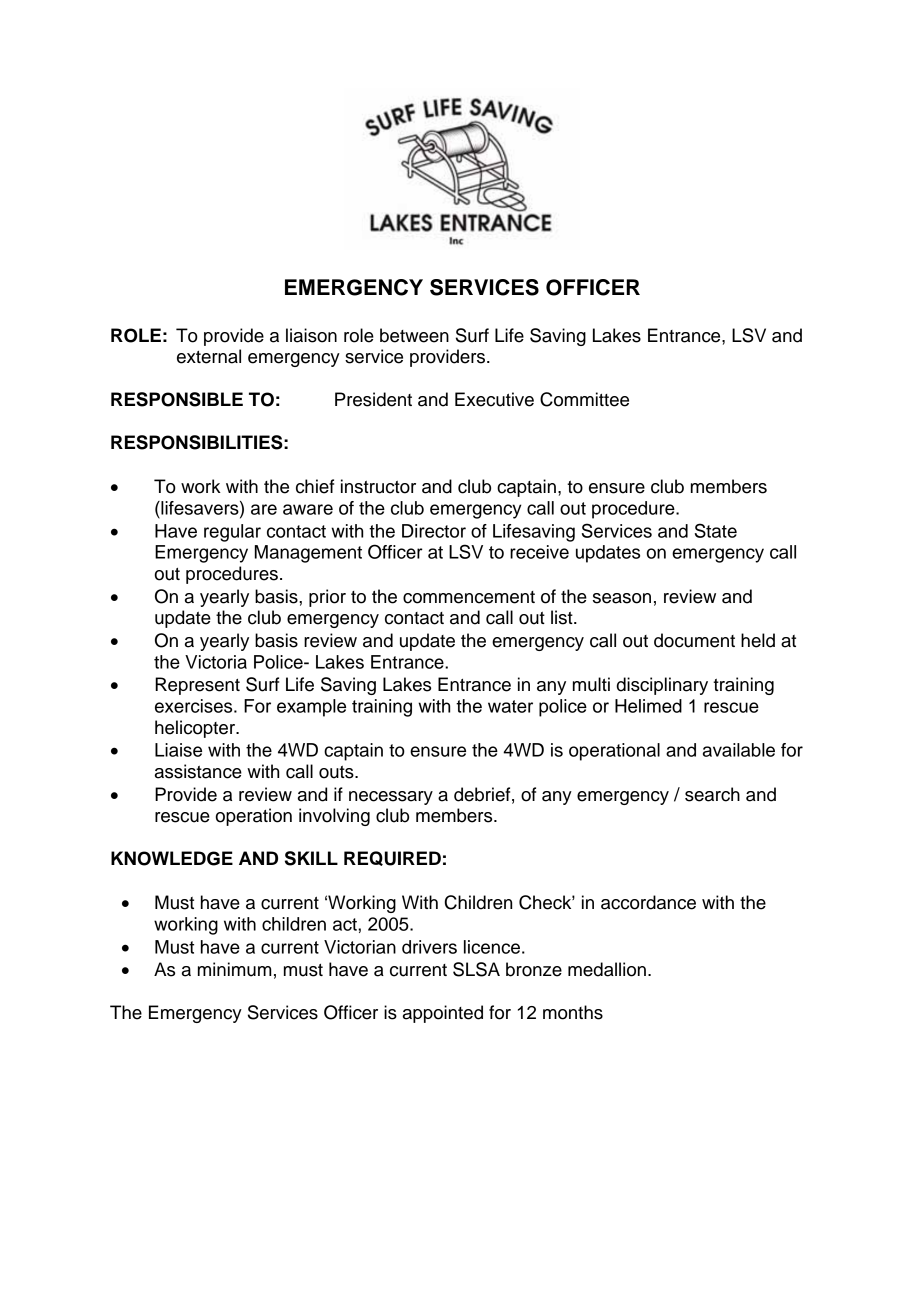  Describe the element at coordinates (197, 686) in the screenshot. I see `Represent` at that location.
